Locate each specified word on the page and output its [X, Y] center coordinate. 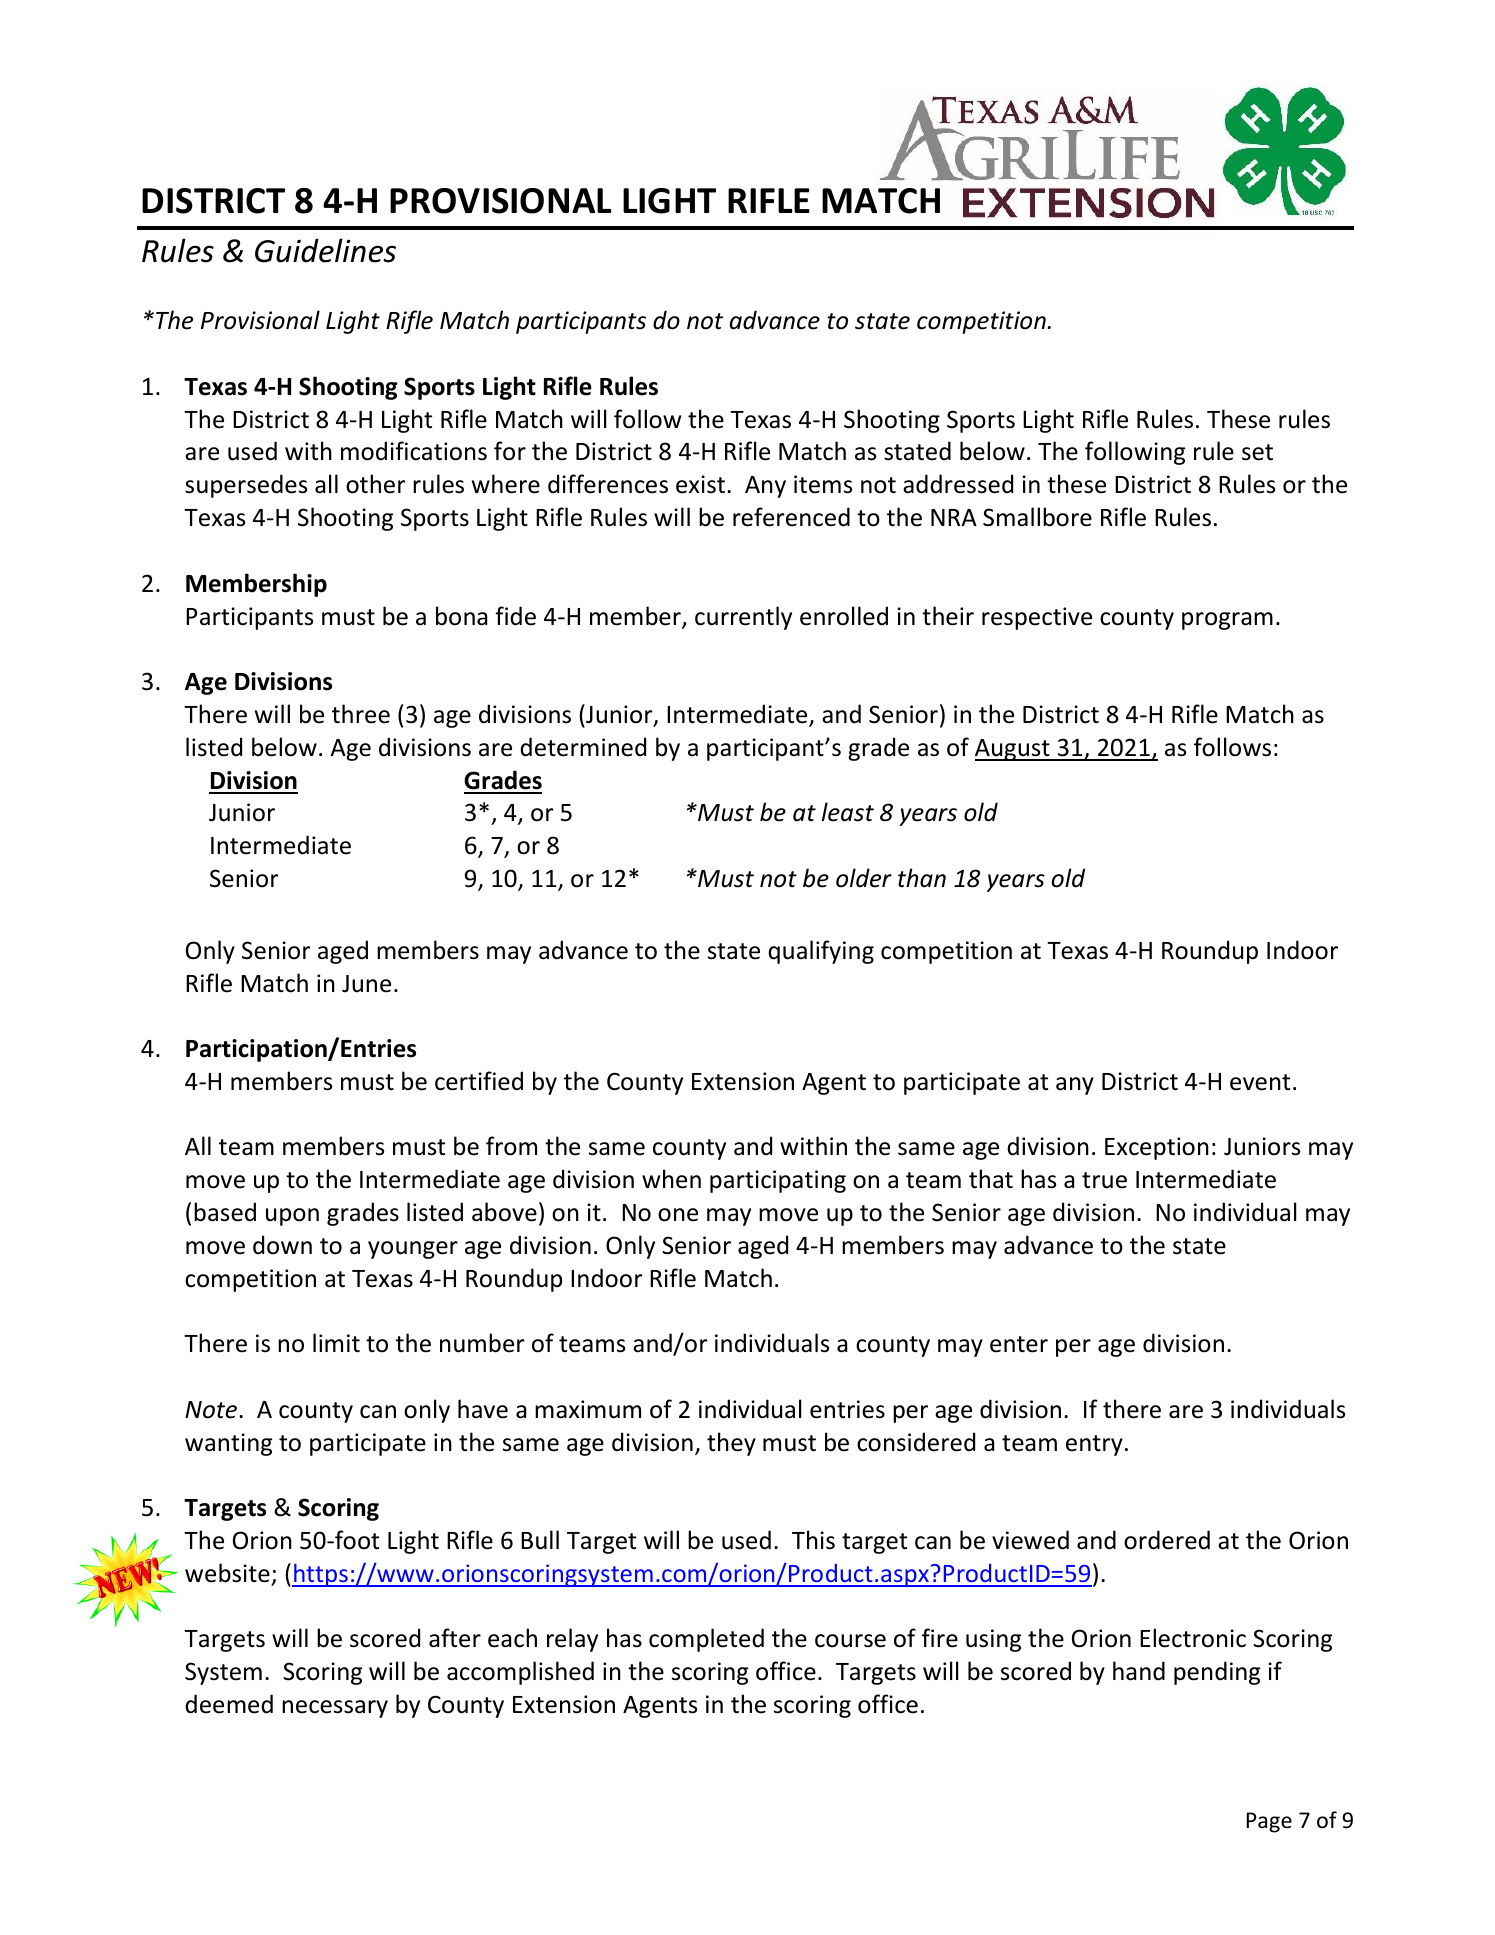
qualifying [821, 952]
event [1260, 1082]
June [366, 984]
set [1257, 452]
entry [1094, 1445]
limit [336, 1343]
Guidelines [325, 250]
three [361, 714]
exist [700, 484]
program [1227, 621]
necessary [335, 1709]
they [731, 1444]
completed [706, 1640]
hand [1139, 1671]
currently [743, 618]
